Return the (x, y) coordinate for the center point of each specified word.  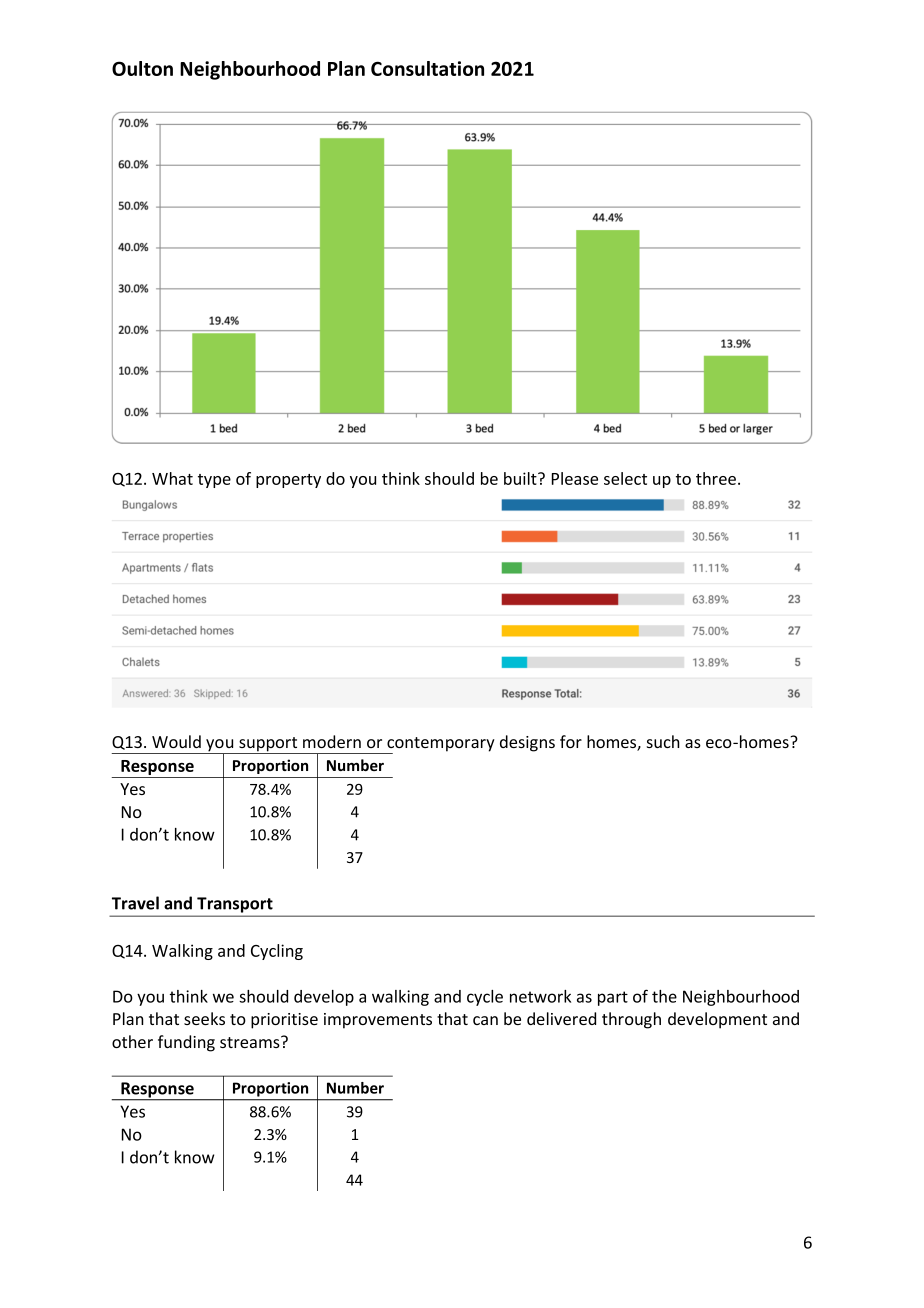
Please (575, 478)
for (571, 741)
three (716, 478)
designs (527, 743)
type (214, 481)
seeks (204, 1018)
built (521, 478)
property (288, 481)
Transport (235, 905)
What (172, 478)
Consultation (427, 68)
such (663, 741)
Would (176, 741)
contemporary (440, 745)
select (625, 478)
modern (332, 741)
